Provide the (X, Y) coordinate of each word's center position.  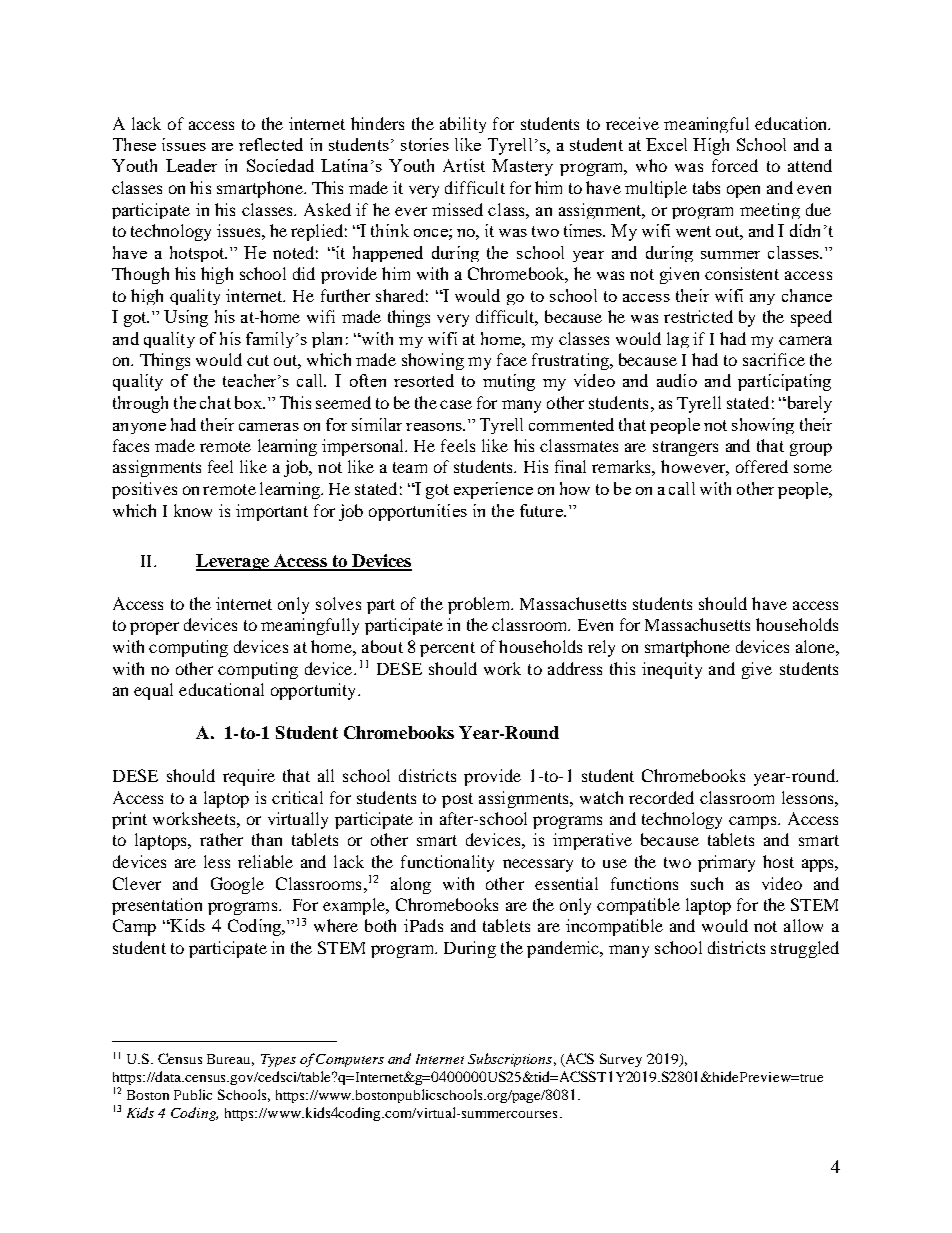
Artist (464, 165)
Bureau (230, 1060)
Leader (191, 165)
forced (735, 165)
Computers (350, 1060)
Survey (621, 1060)
